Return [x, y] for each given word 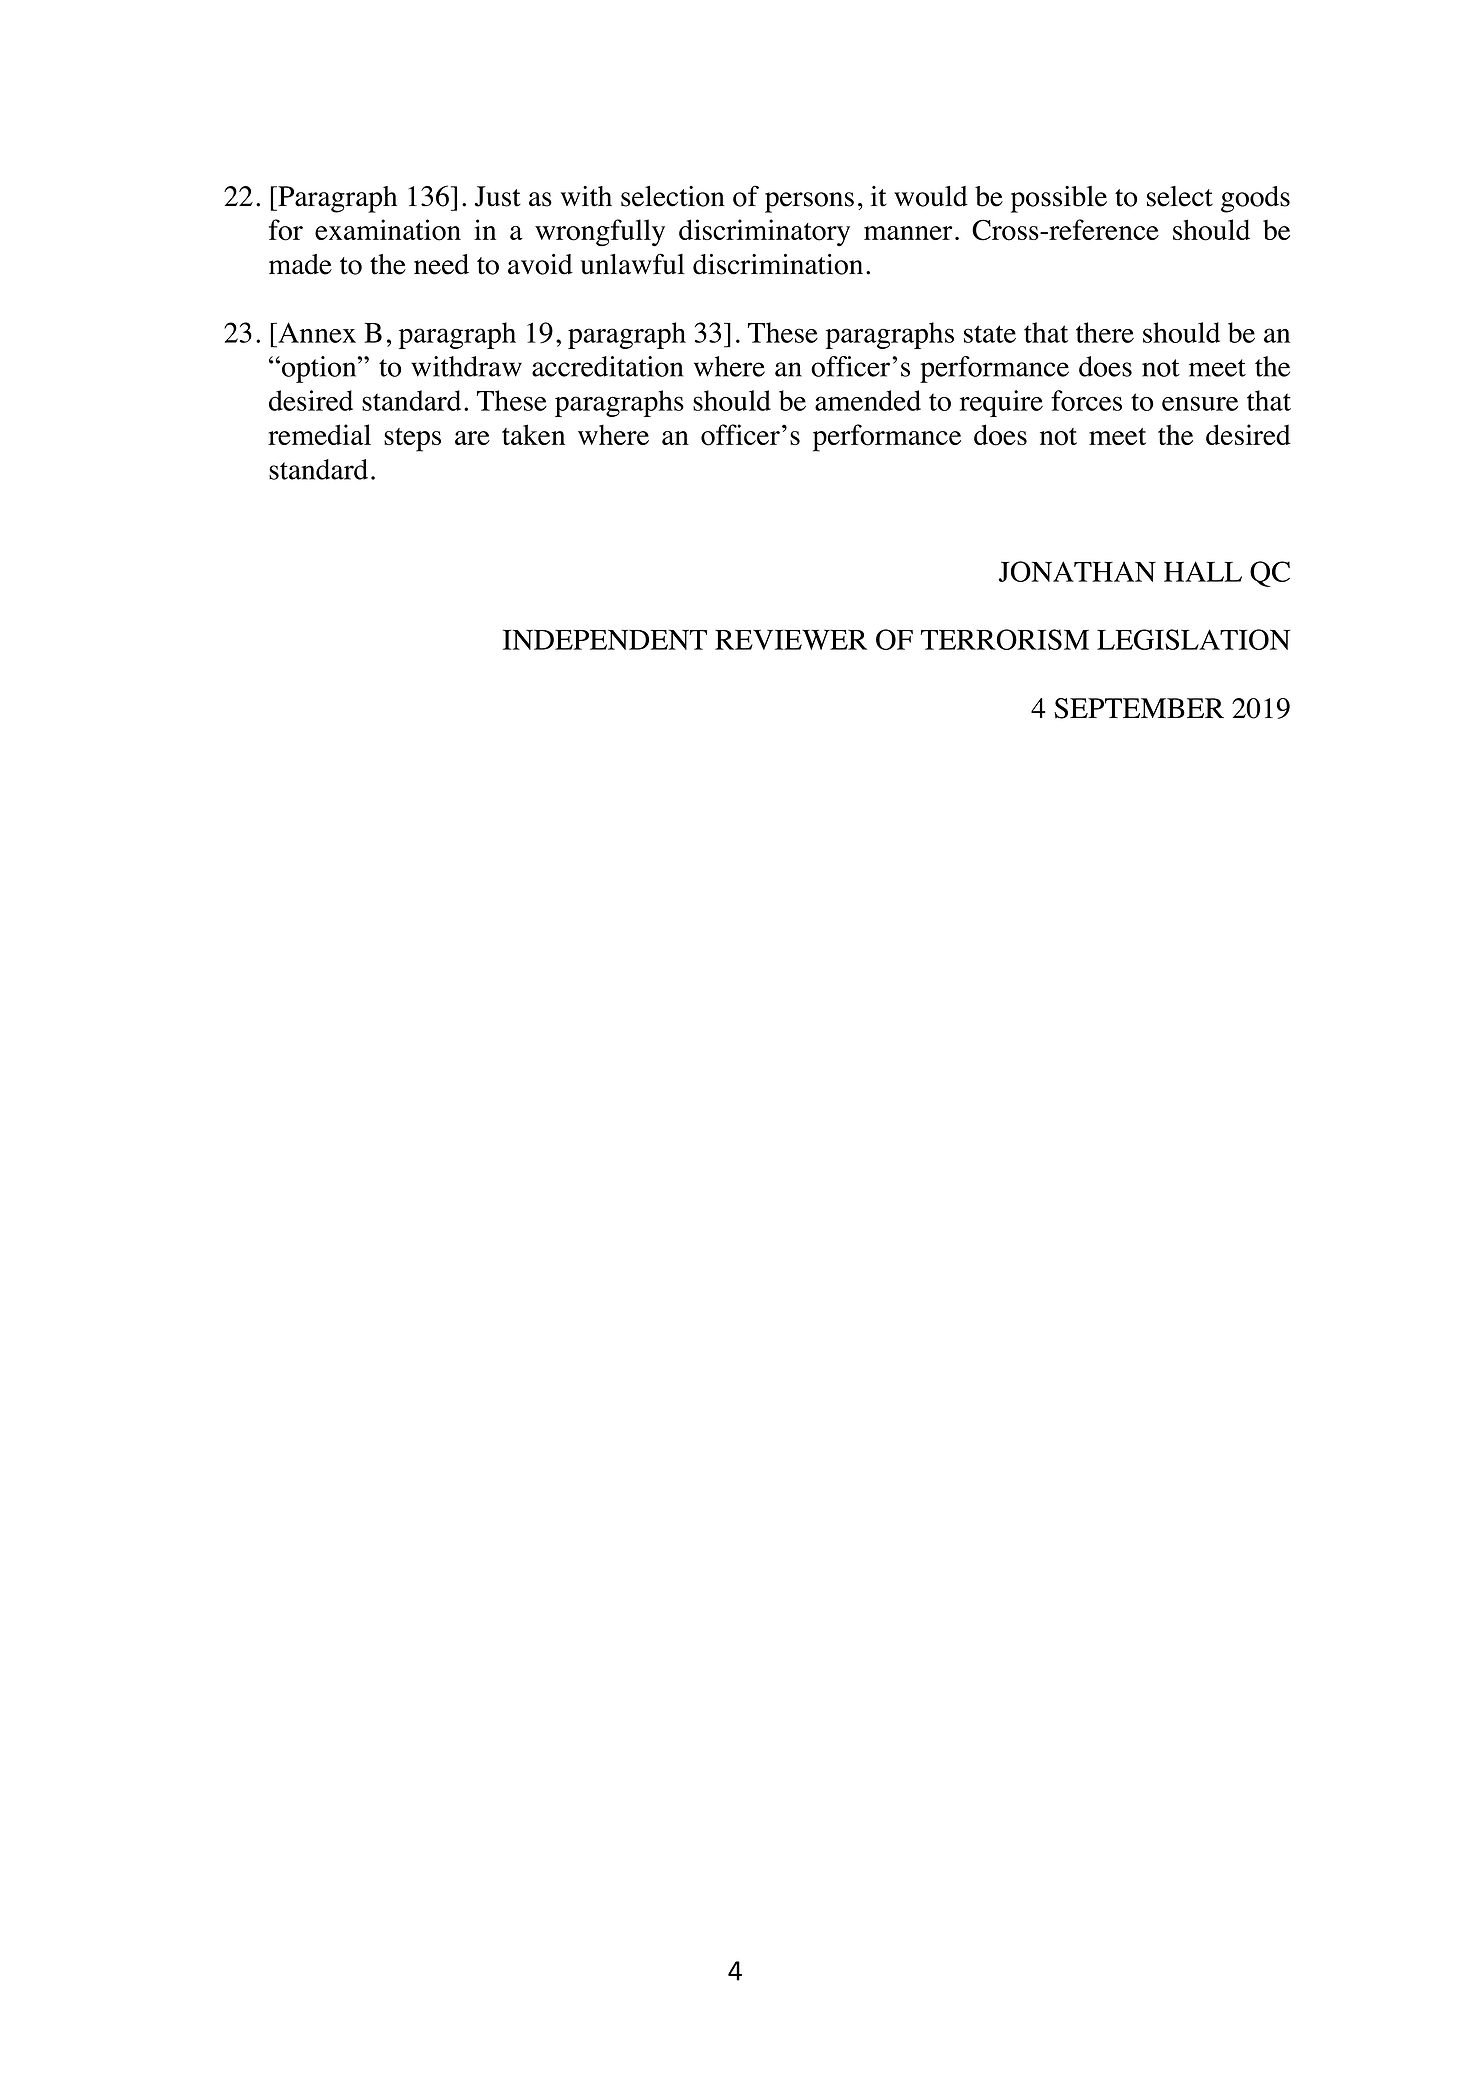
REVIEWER [791, 640]
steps [412, 440]
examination [388, 230]
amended [868, 400]
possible [1059, 199]
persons [809, 202]
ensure [1200, 403]
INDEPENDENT [605, 640]
